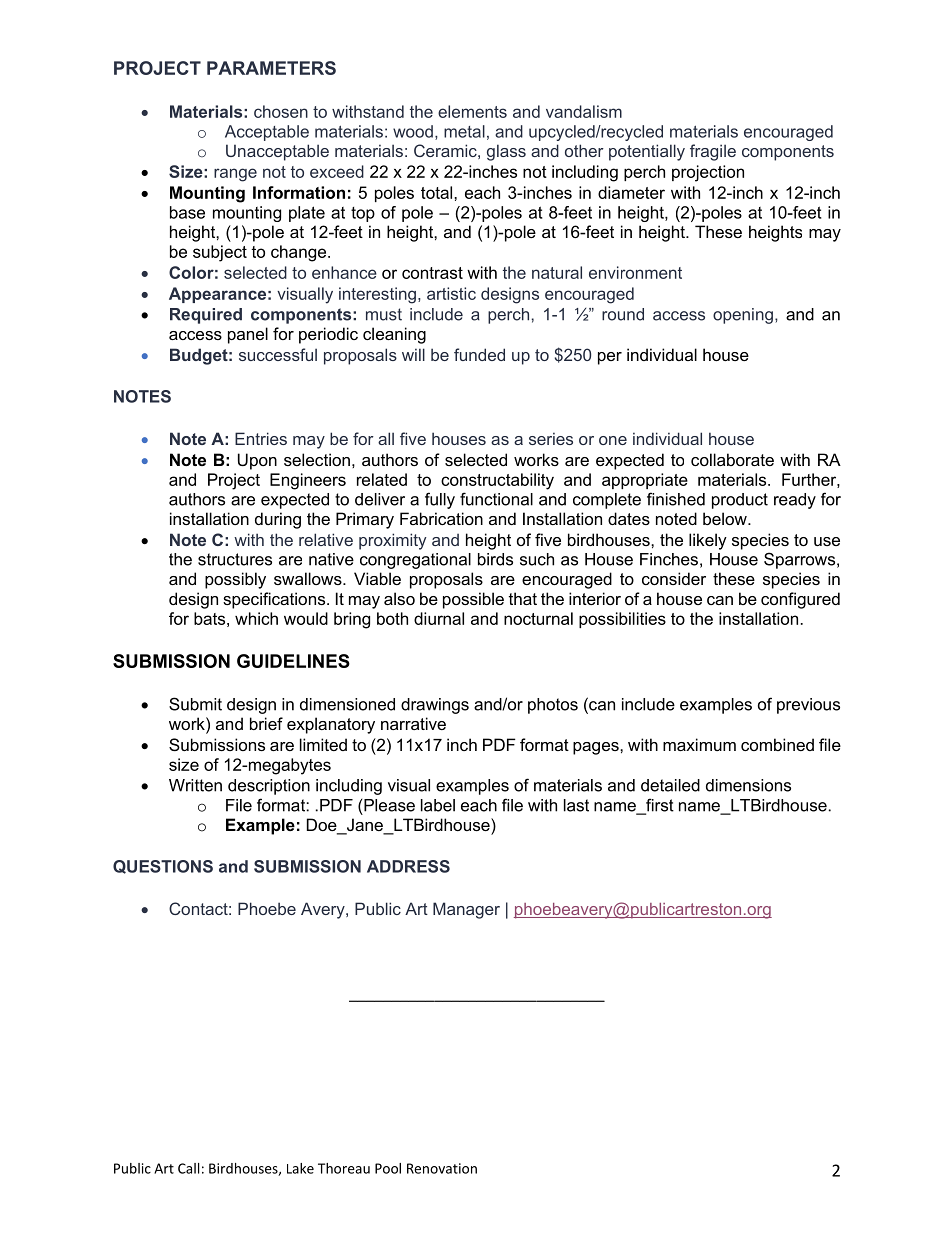 Image resolution: width=952 pixels, height=1233 pixels. What do you see at coordinates (388, 1168) in the document?
I see `Pool` at bounding box center [388, 1168].
